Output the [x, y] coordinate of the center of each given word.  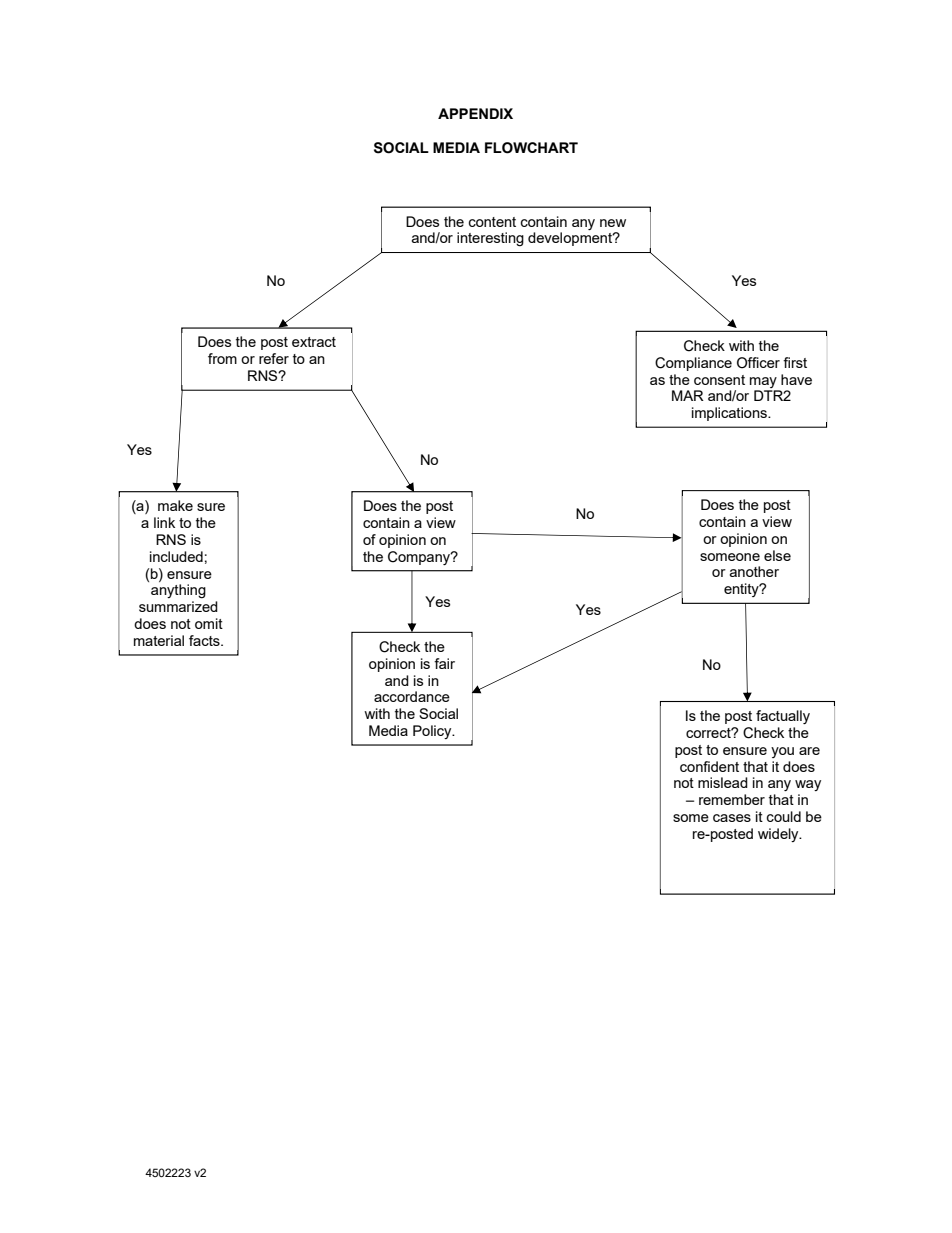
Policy [433, 732]
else [777, 555]
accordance [412, 696]
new [613, 223]
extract [314, 342]
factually [783, 717]
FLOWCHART [531, 148]
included [176, 556]
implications [730, 414]
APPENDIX [475, 113]
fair [444, 663]
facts [205, 640]
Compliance [693, 364]
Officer [758, 363]
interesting [490, 239]
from [222, 358]
